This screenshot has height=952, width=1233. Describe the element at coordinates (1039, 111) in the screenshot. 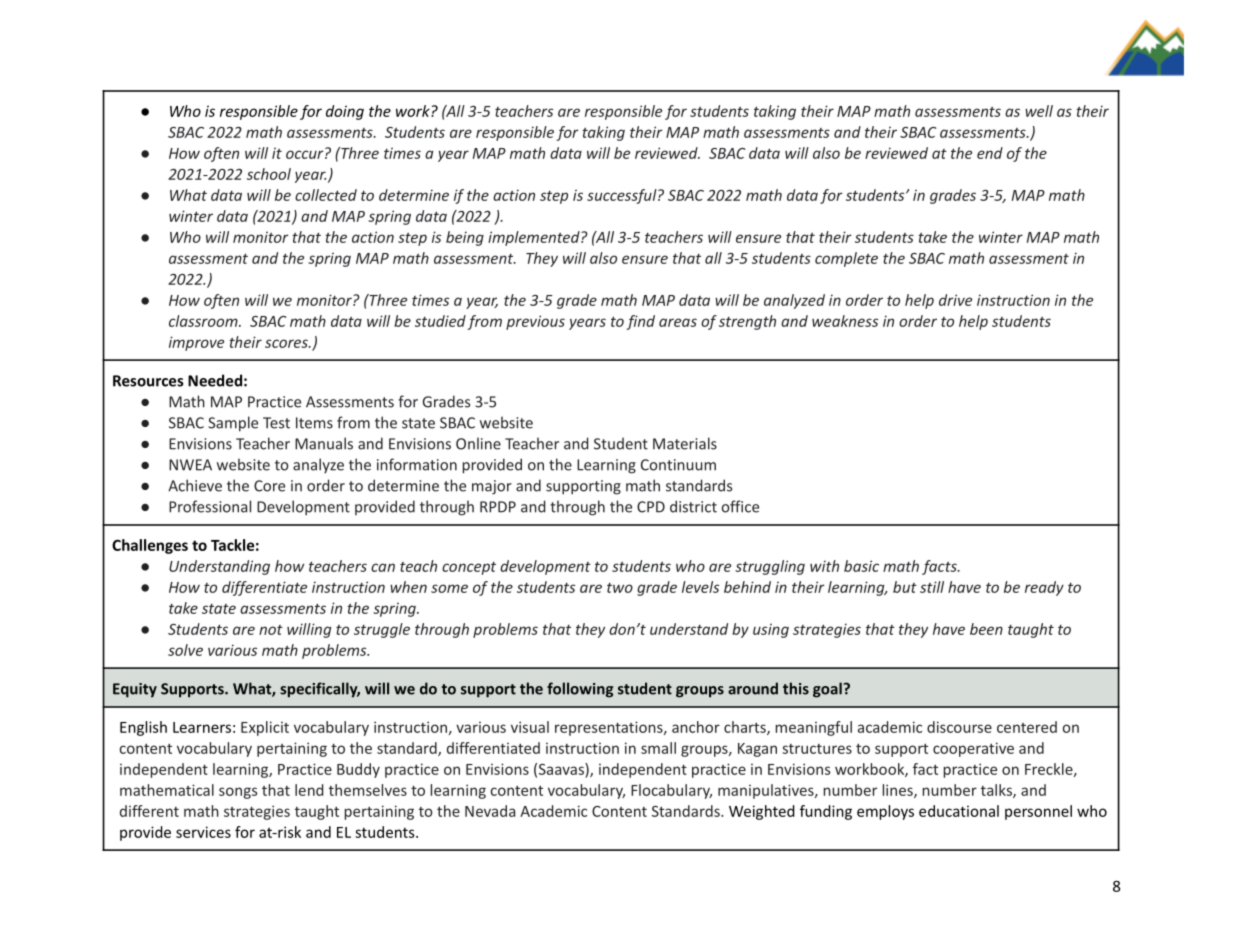

I see `well` at that location.
